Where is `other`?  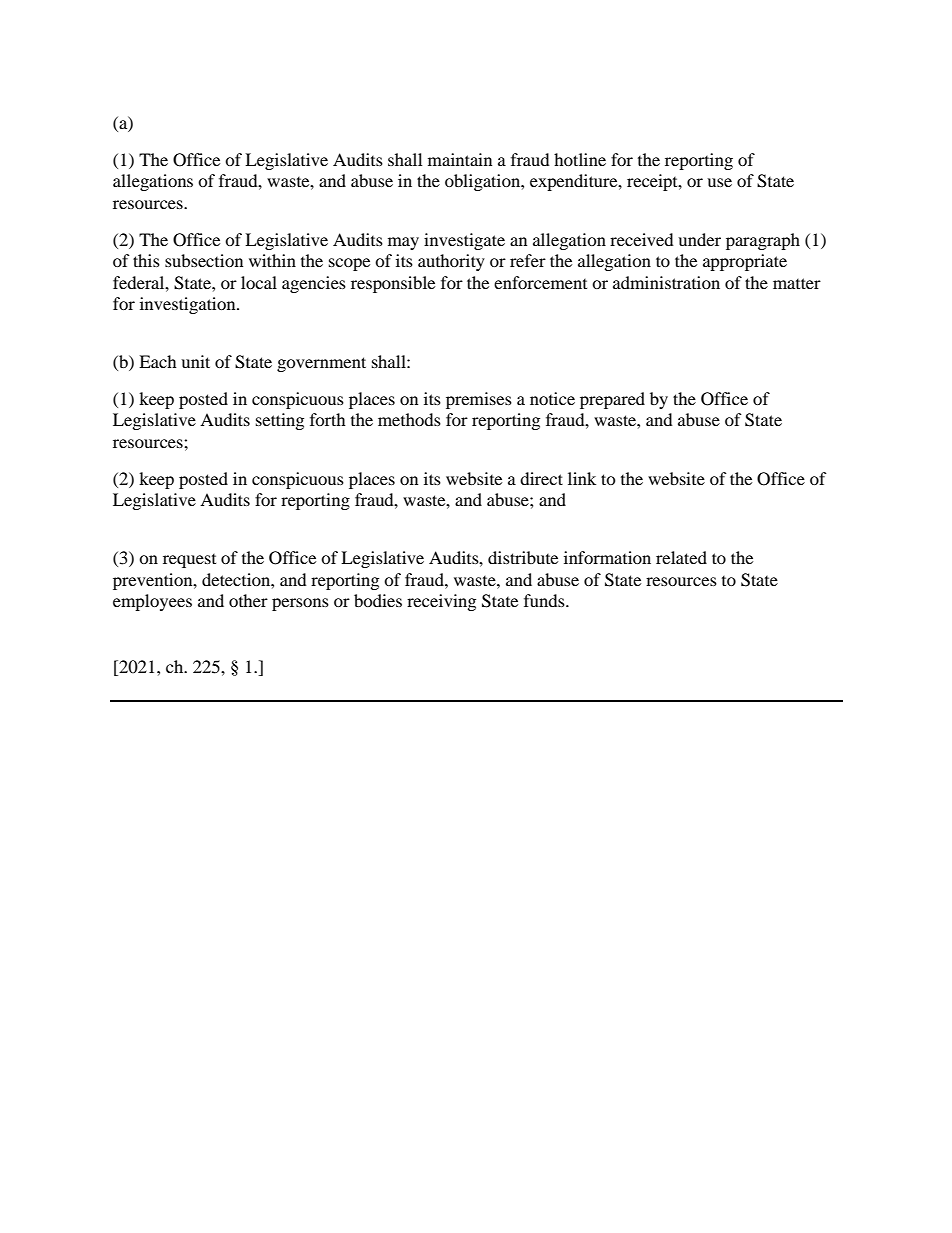 other is located at coordinates (248, 600).
